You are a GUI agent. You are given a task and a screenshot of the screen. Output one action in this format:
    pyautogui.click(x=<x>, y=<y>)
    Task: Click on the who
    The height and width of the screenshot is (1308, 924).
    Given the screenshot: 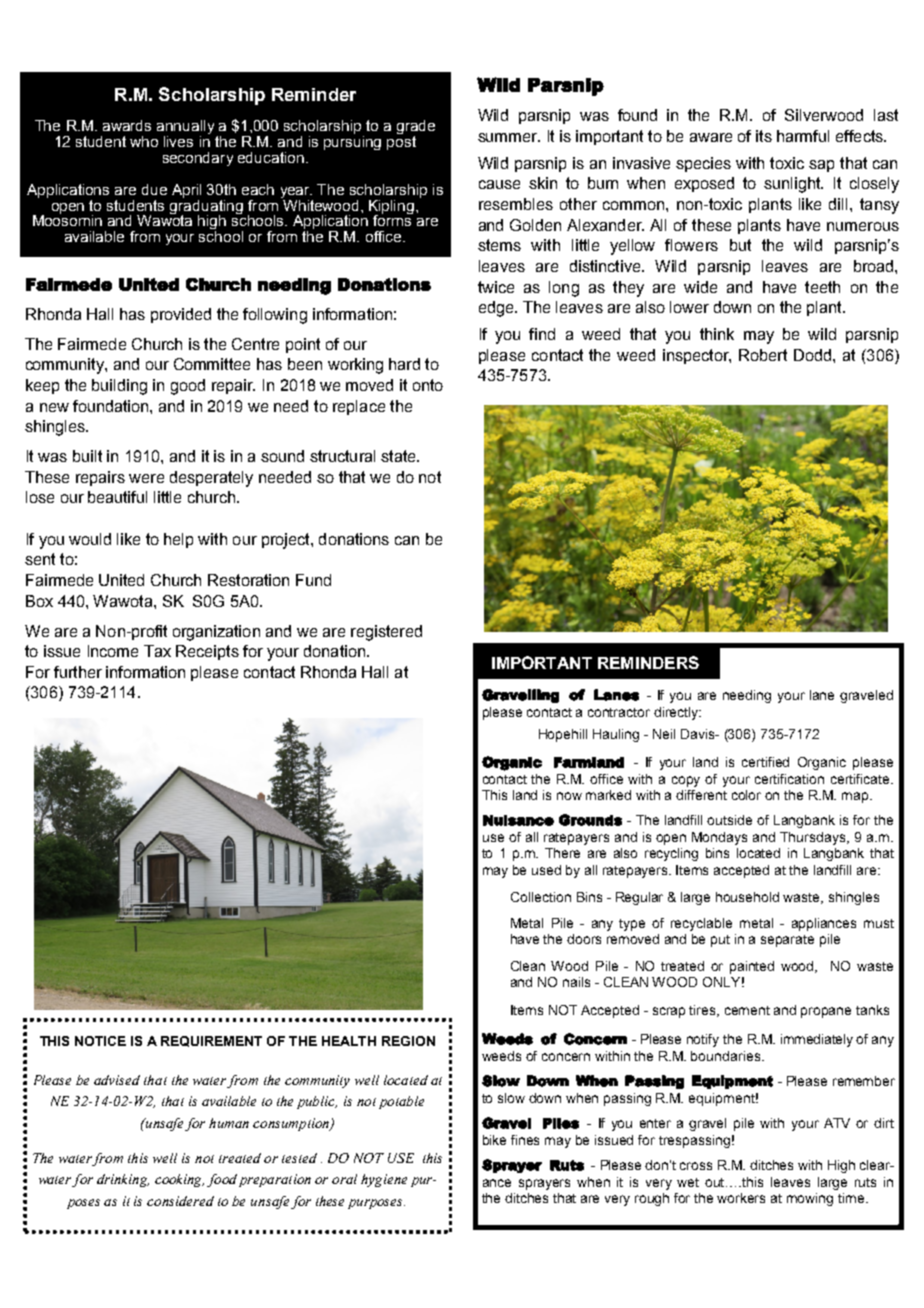 What is the action you would take?
    pyautogui.click(x=144, y=141)
